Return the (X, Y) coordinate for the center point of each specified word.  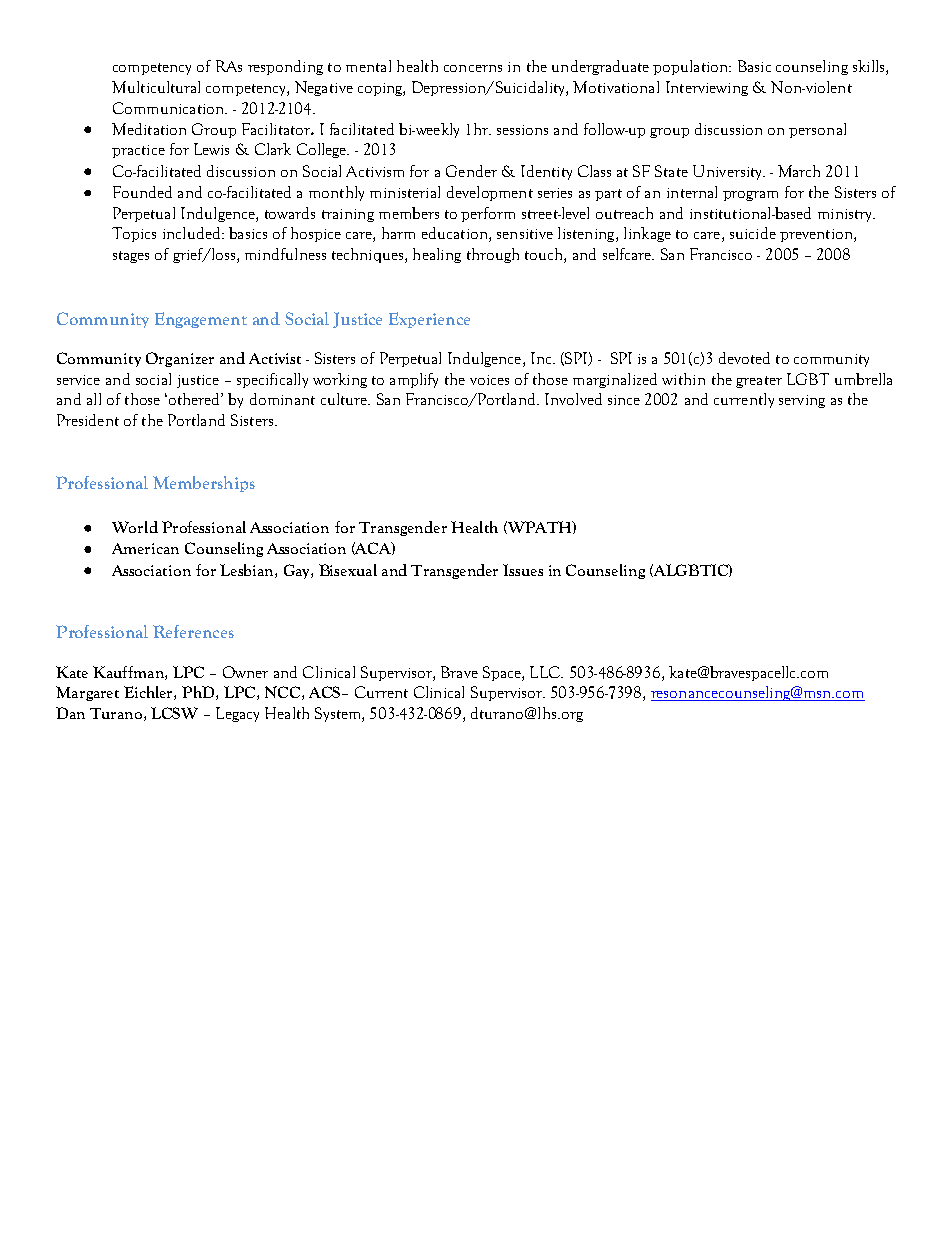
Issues (523, 570)
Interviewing (707, 88)
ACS (326, 692)
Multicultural (156, 87)
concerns (473, 68)
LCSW (174, 713)
